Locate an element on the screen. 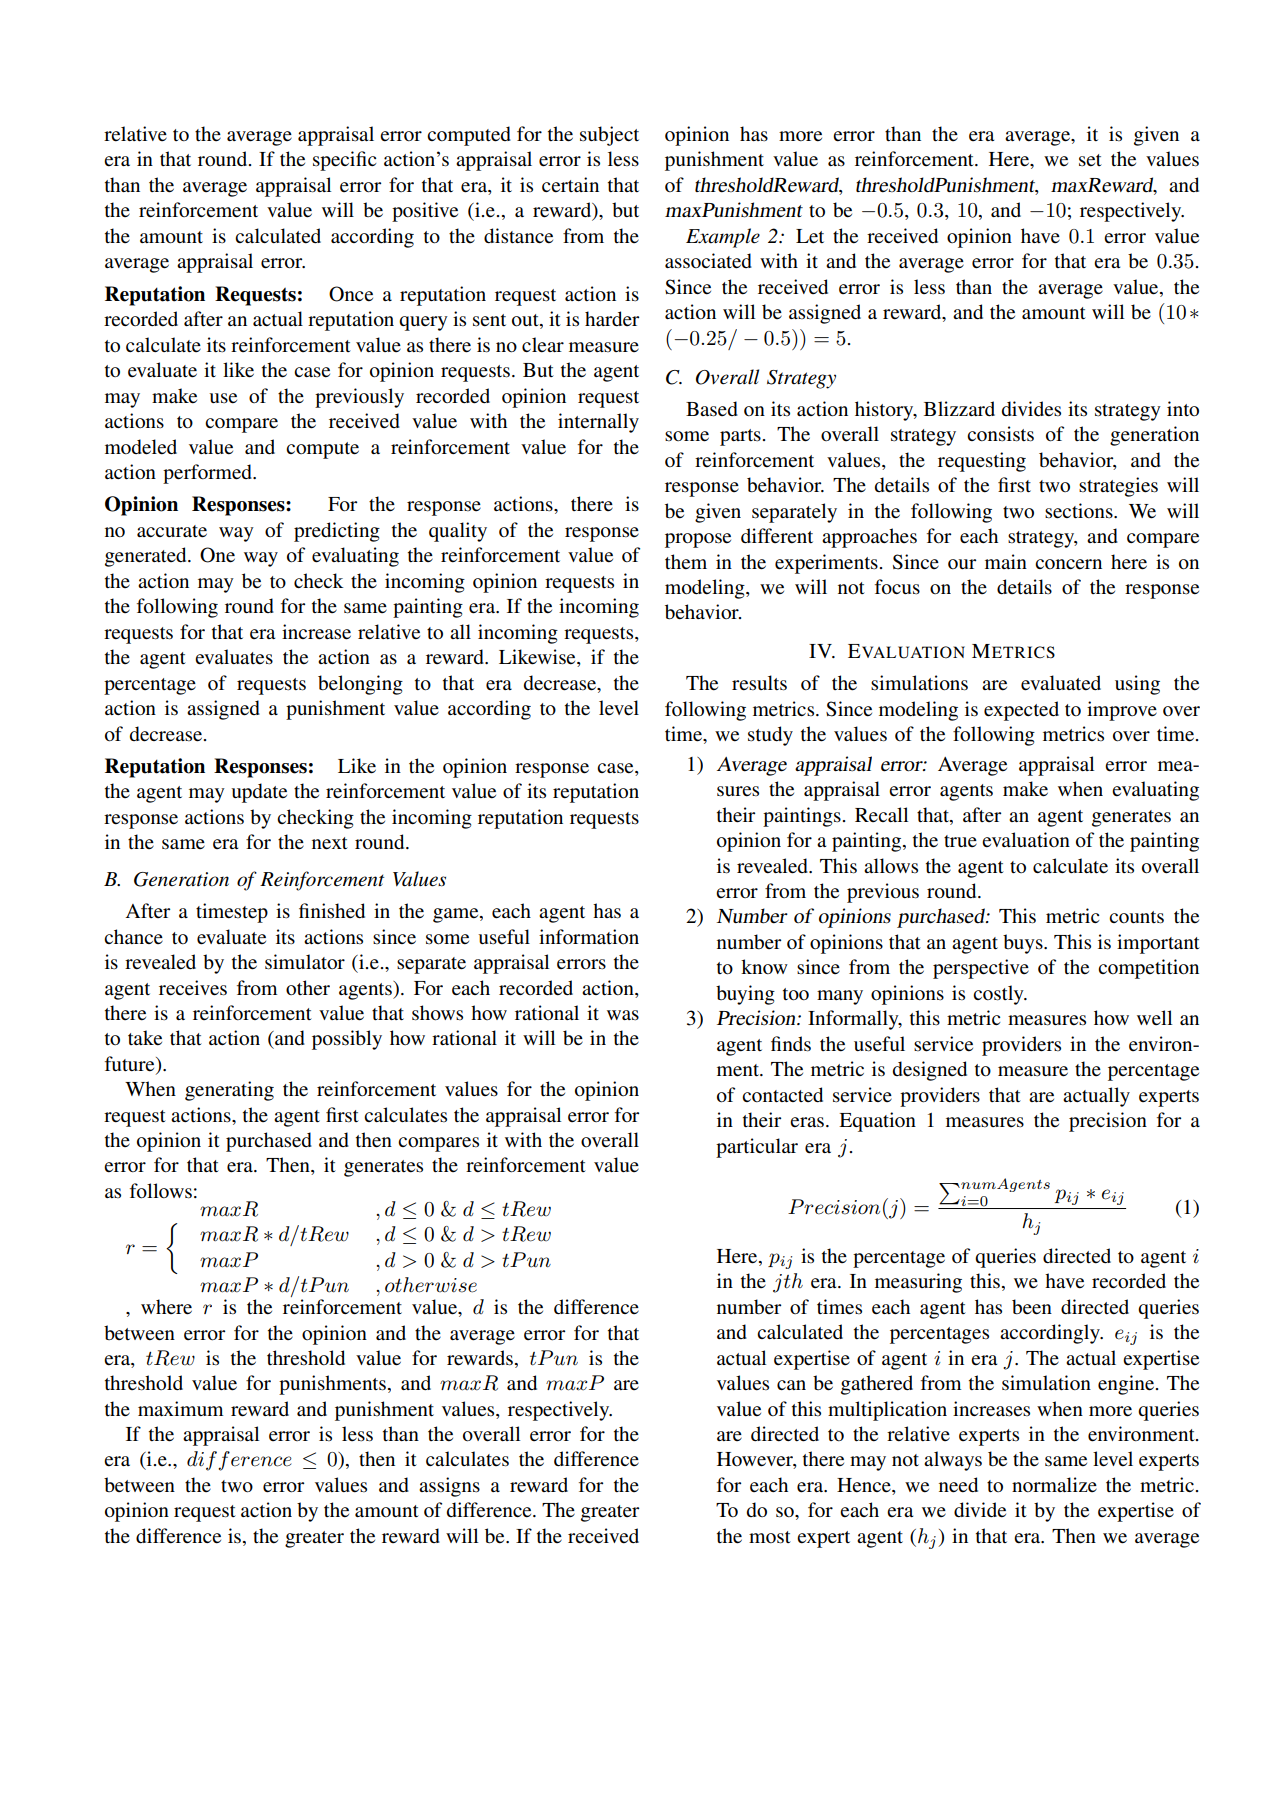  most is located at coordinates (770, 1537).
